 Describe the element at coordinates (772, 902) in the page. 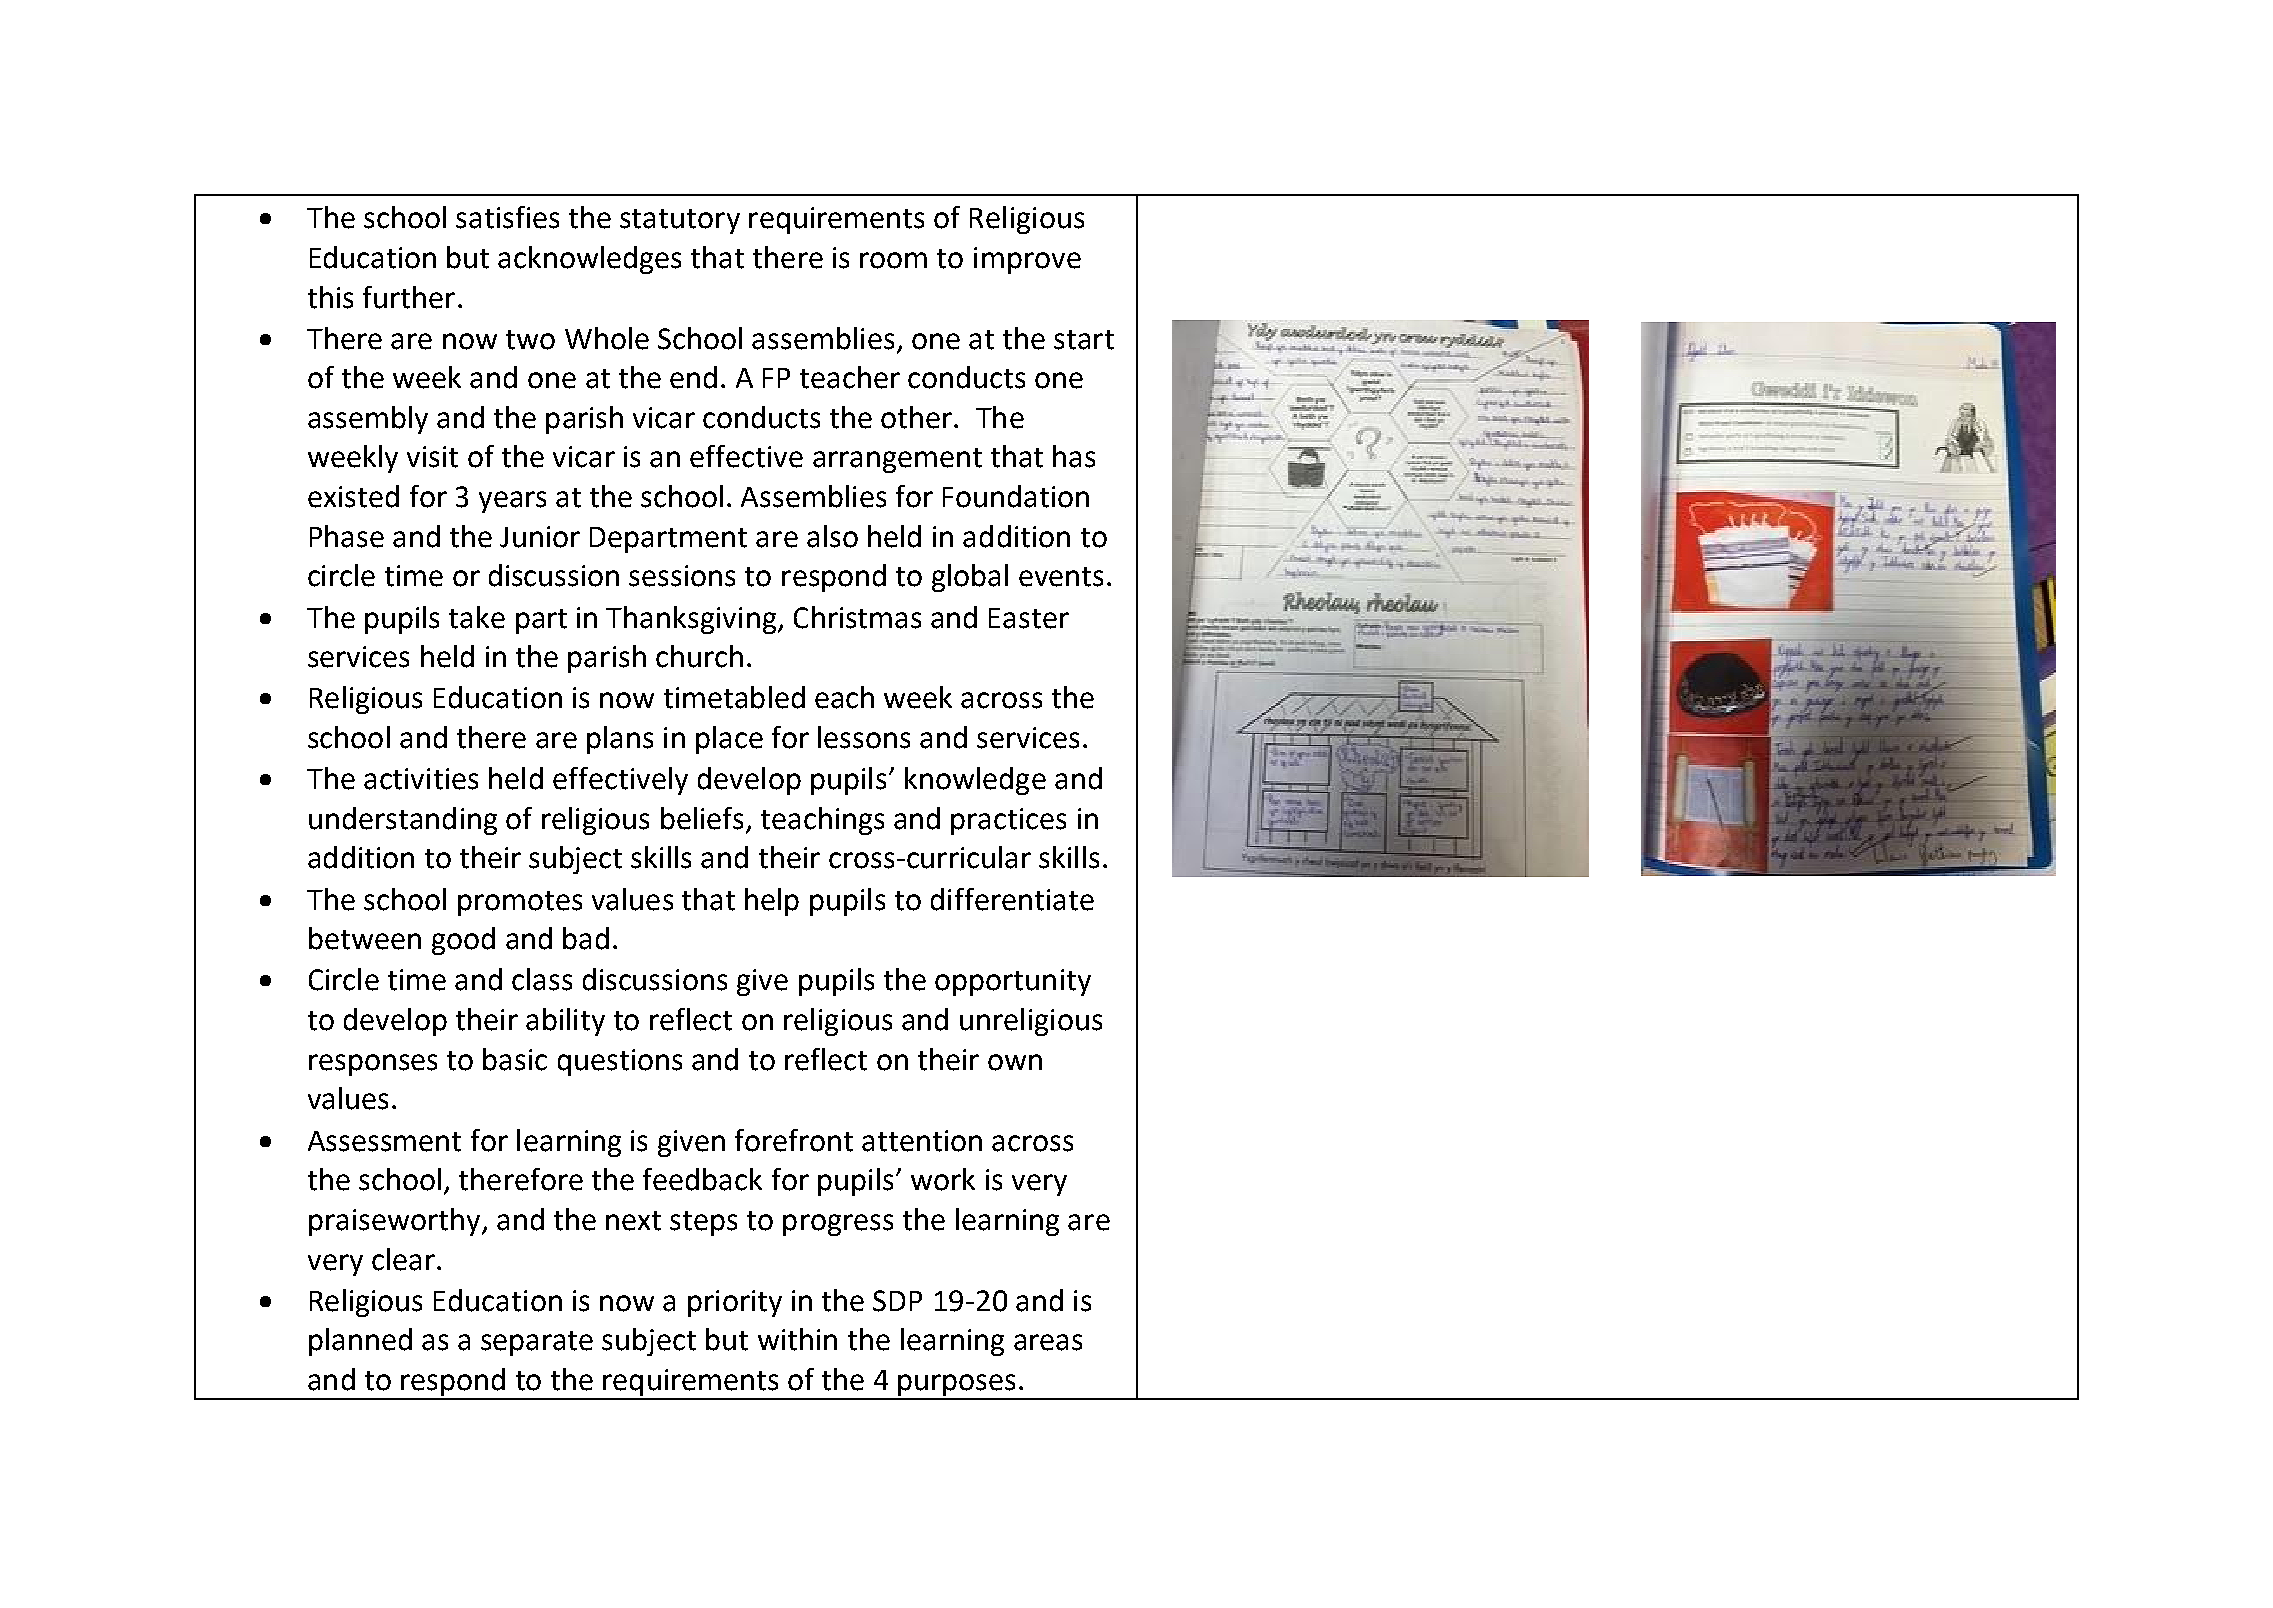

I see `help` at that location.
